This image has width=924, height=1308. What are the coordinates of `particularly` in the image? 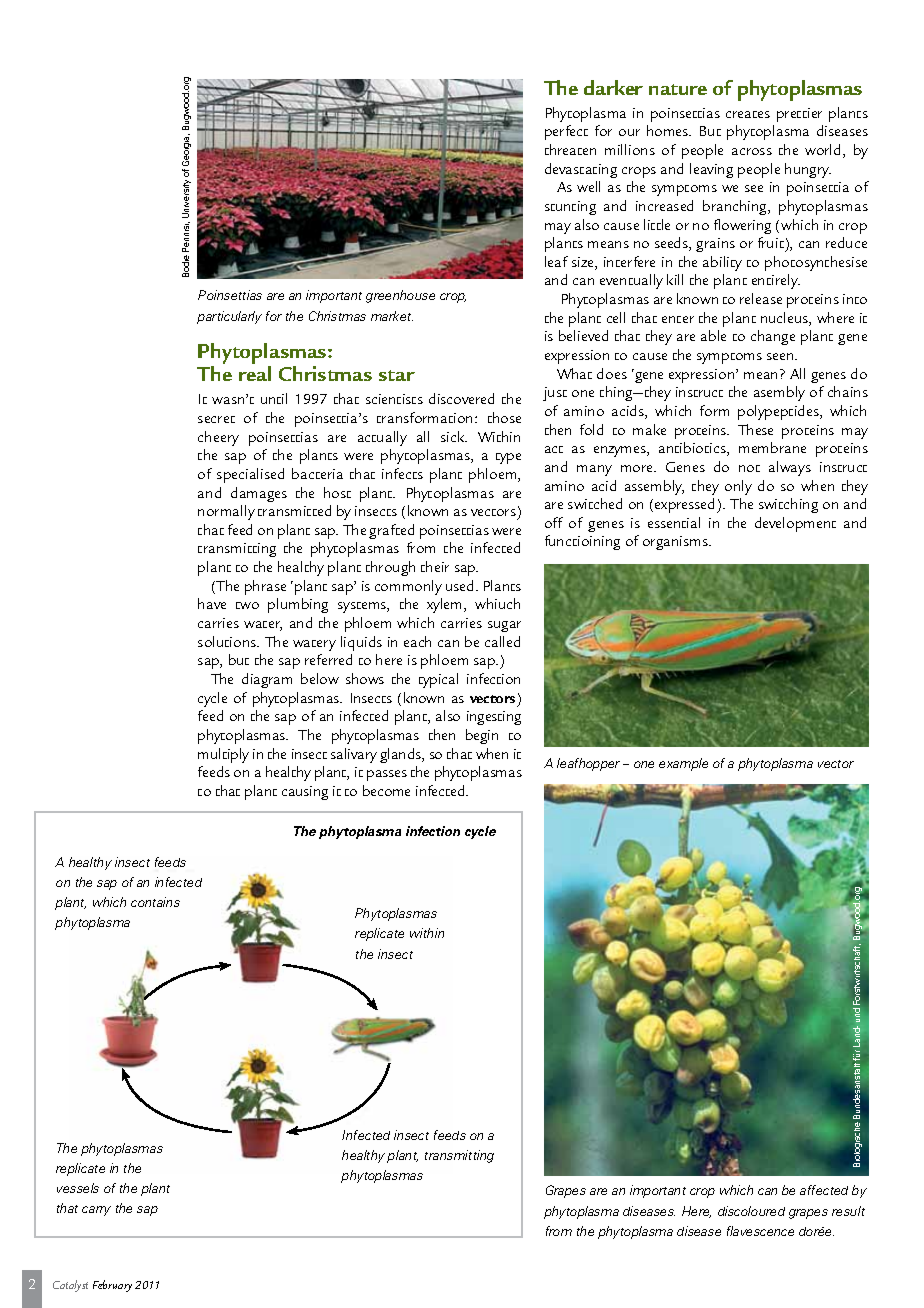 It's located at (229, 317).
